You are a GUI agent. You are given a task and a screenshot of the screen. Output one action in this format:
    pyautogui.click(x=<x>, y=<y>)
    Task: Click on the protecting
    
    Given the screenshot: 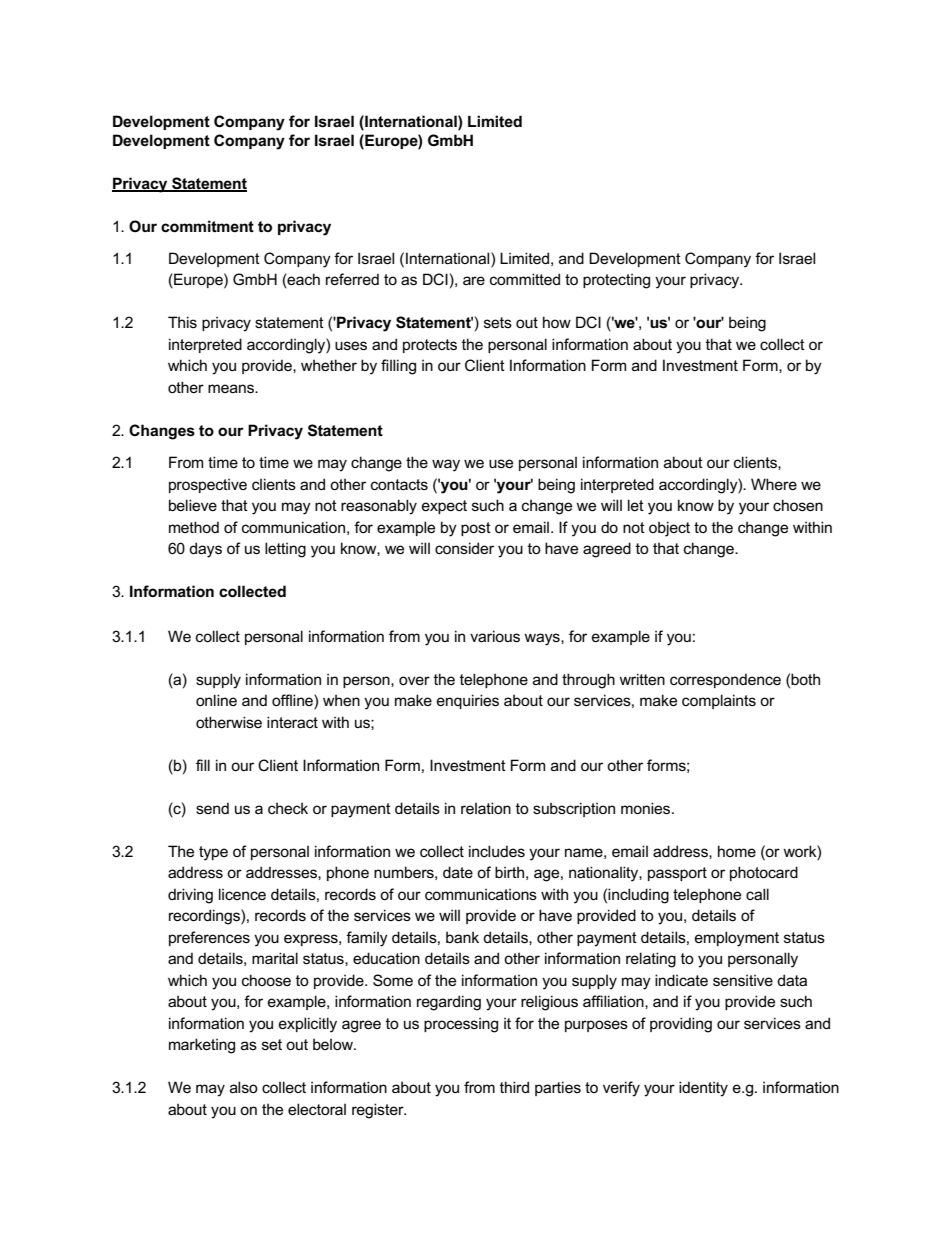 What is the action you would take?
    pyautogui.click(x=616, y=281)
